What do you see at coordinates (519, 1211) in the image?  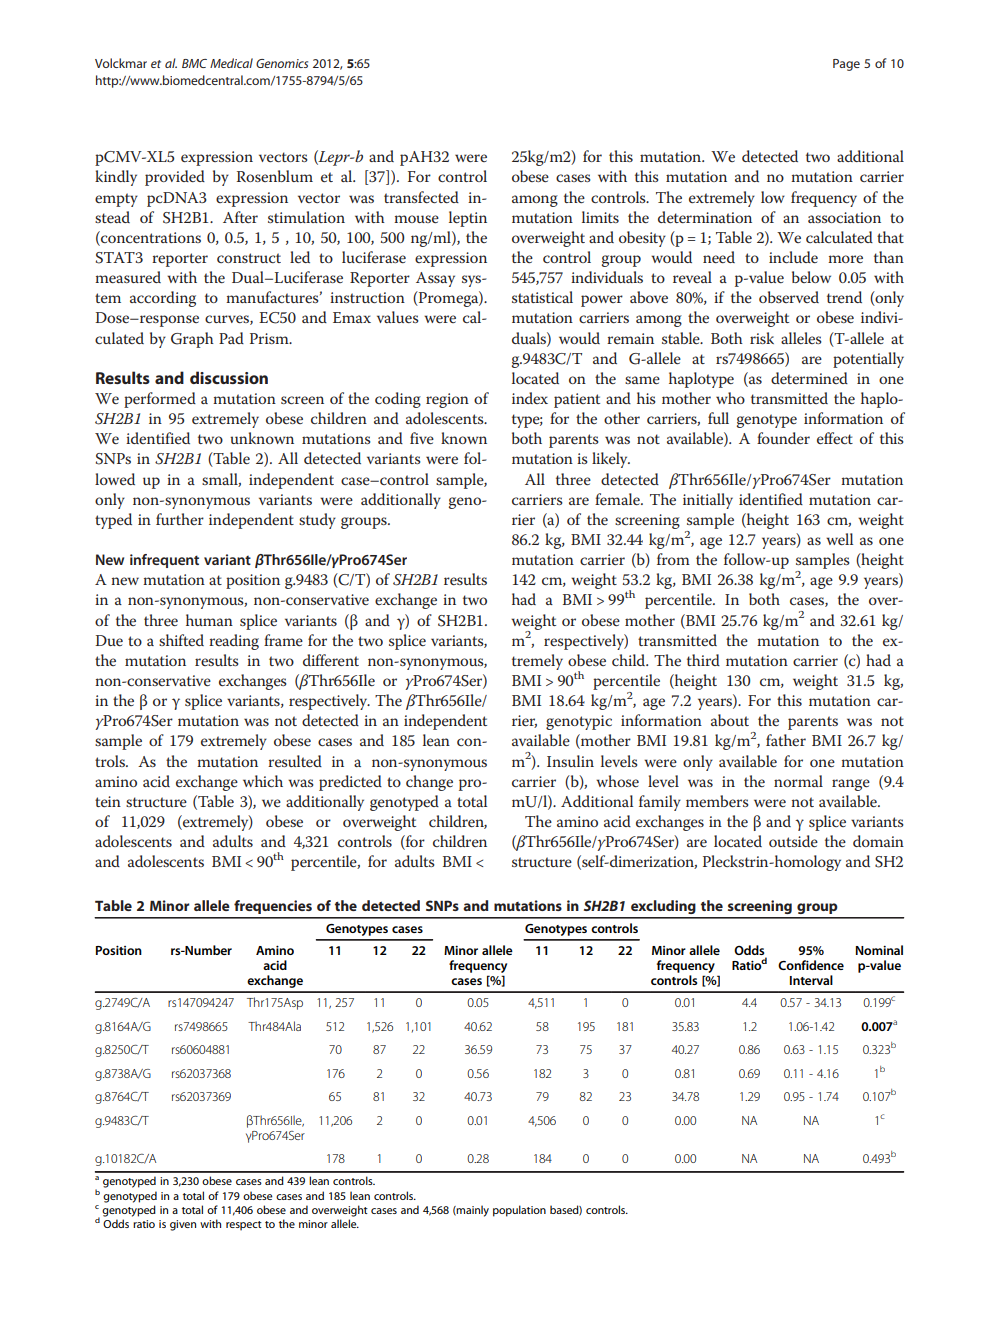 I see `population` at bounding box center [519, 1211].
